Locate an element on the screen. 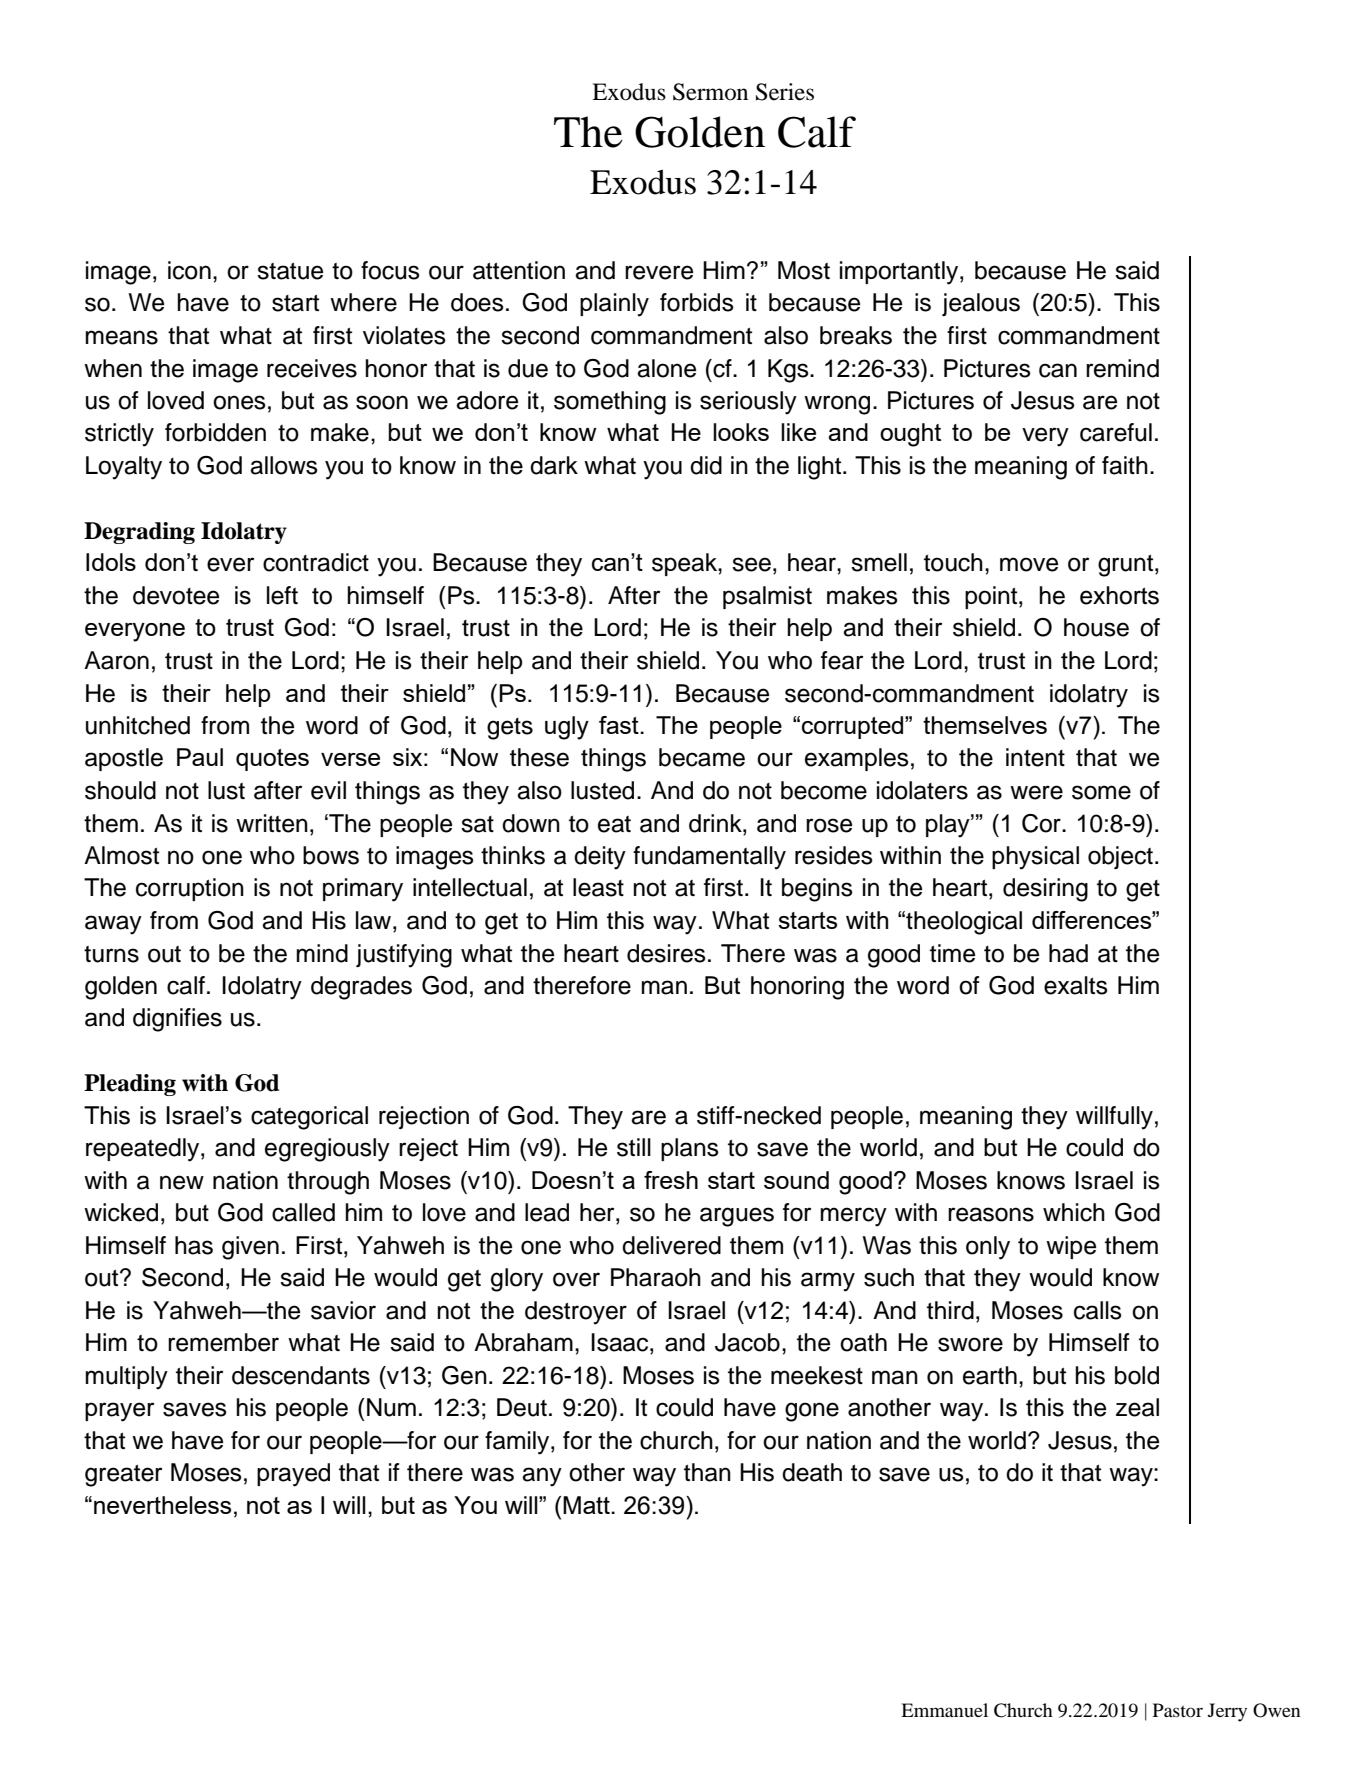 The image size is (1367, 1769). statue is located at coordinates (290, 271).
